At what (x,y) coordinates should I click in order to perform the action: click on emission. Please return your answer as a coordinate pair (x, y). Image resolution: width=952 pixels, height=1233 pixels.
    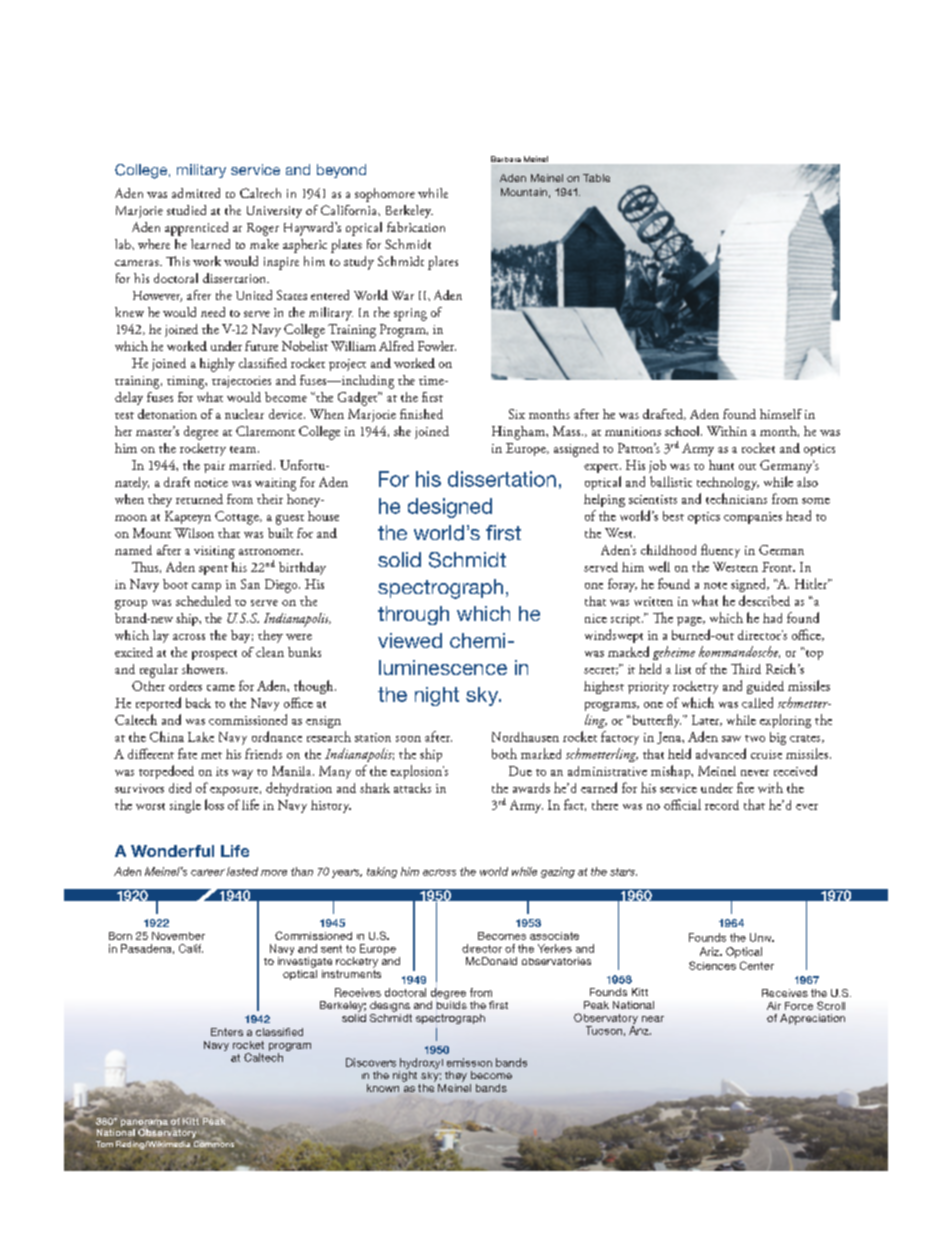
    Looking at the image, I should click on (469, 1062).
